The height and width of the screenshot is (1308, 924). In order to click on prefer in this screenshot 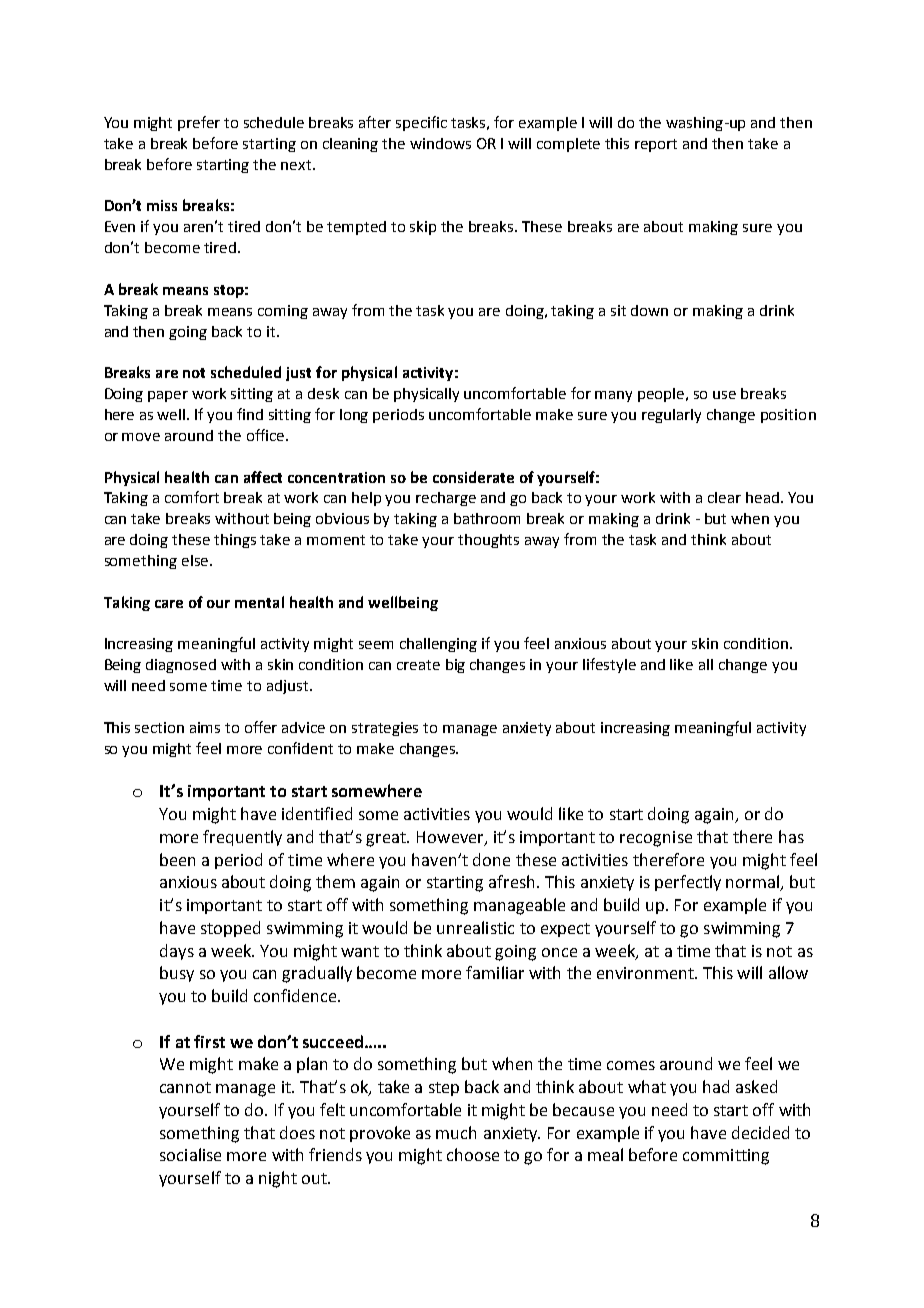, I will do `click(199, 123)`.
